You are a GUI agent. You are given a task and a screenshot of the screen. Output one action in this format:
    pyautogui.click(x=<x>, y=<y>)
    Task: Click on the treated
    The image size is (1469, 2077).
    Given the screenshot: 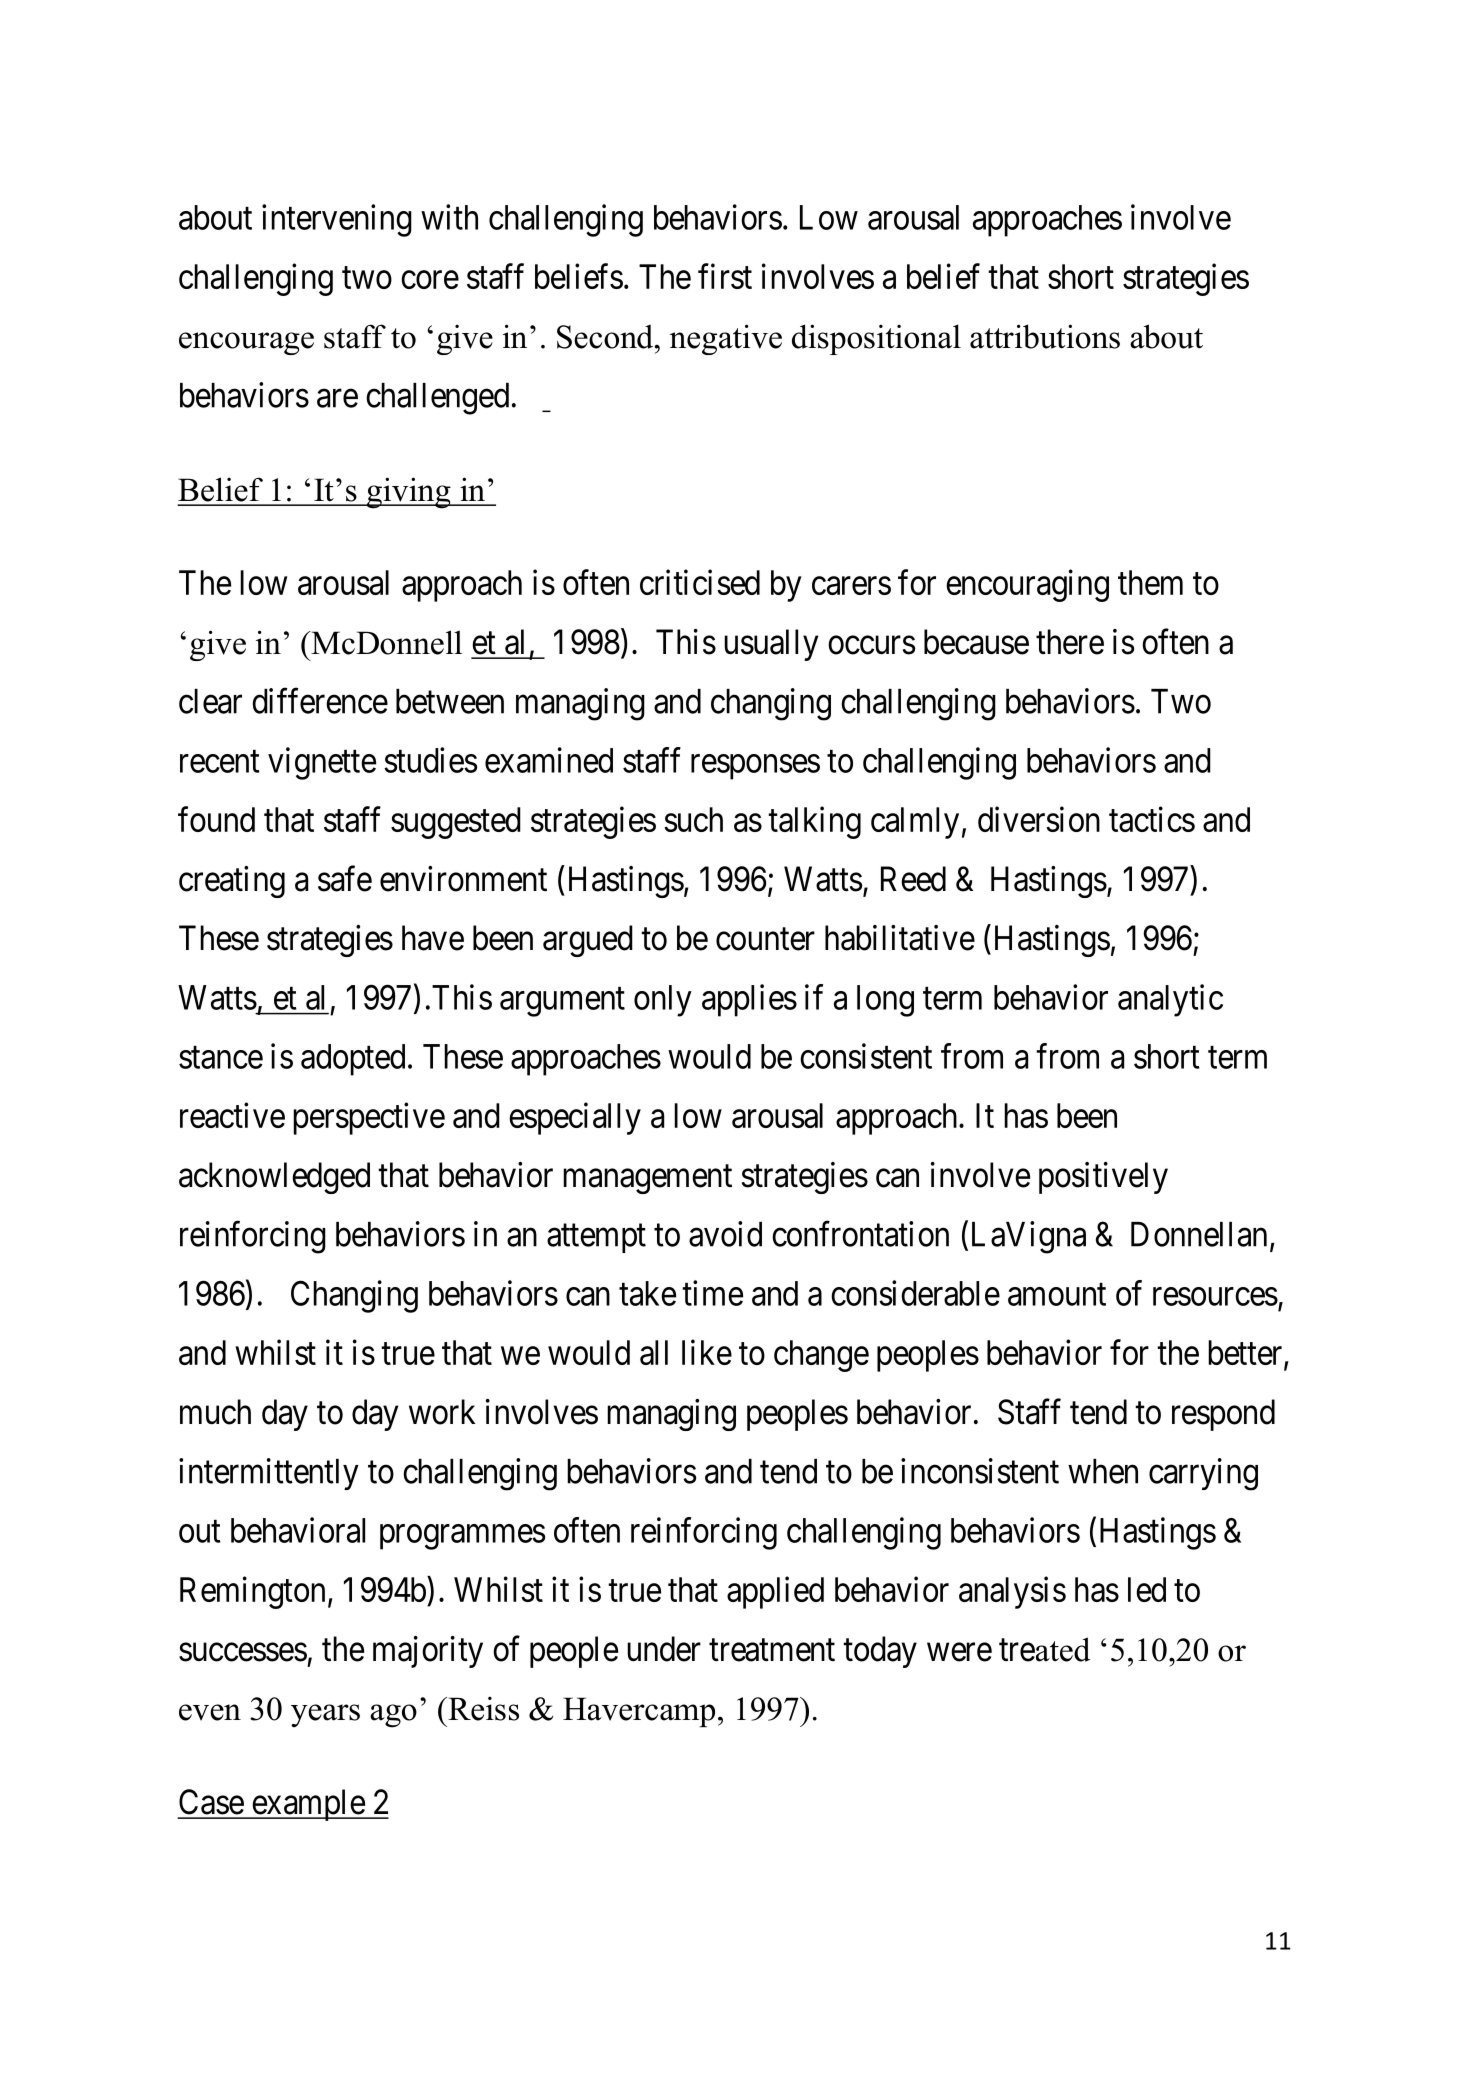 What is the action you would take?
    pyautogui.click(x=1044, y=1649)
